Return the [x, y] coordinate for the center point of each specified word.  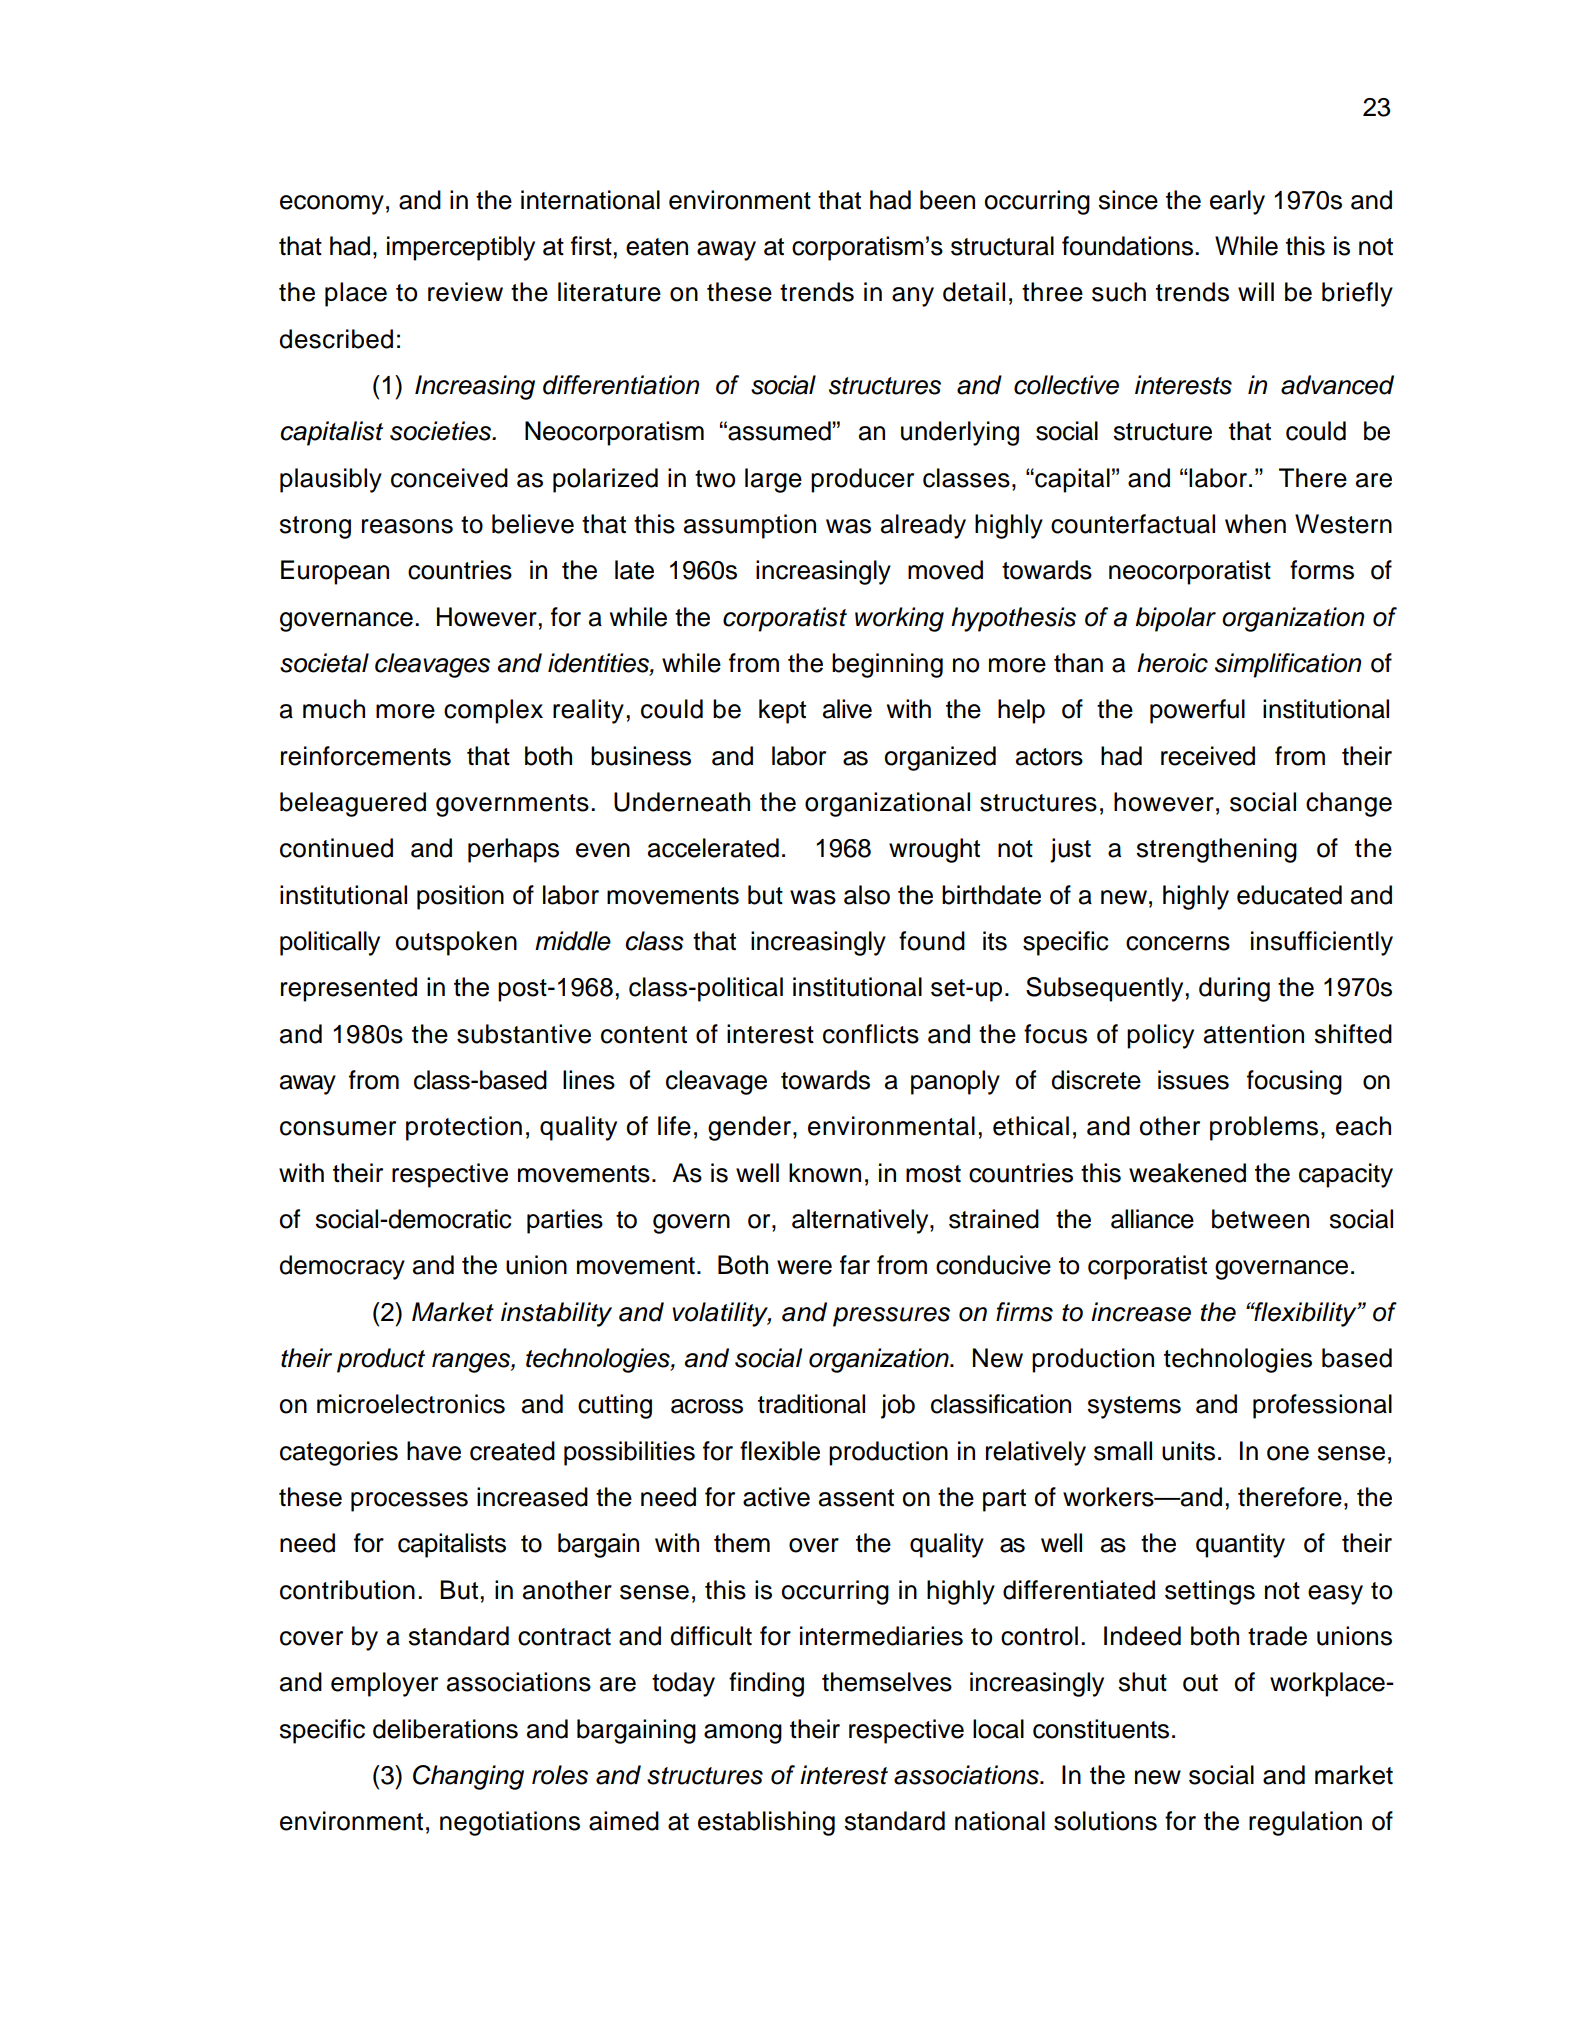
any [913, 297]
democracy [342, 1267]
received [1208, 756]
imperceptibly [461, 248]
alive [847, 709]
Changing [468, 1777]
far [855, 1265]
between [1260, 1219]
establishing [766, 1823]
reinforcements [366, 756]
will [1256, 291]
